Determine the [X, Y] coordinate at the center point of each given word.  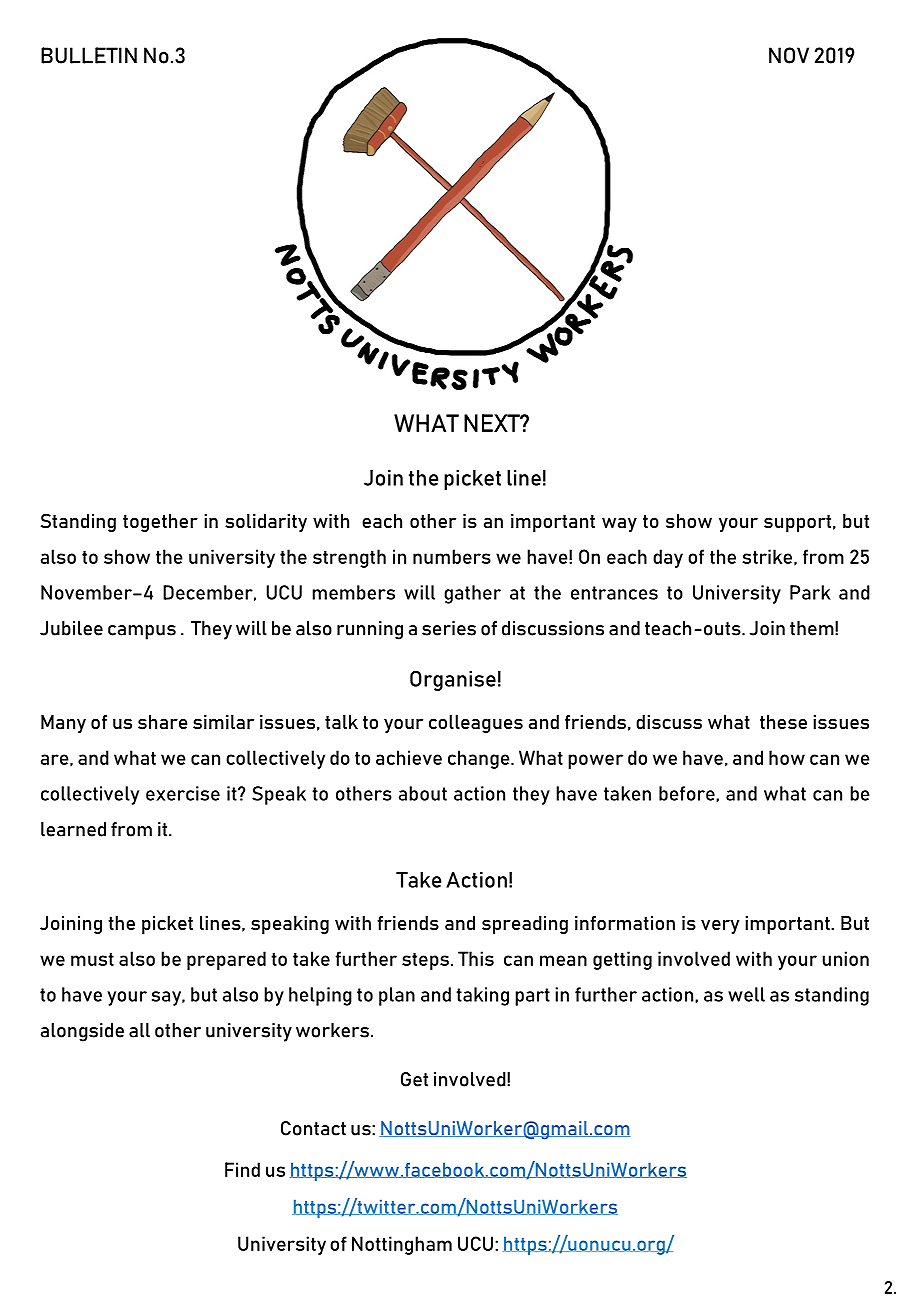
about [423, 793]
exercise [183, 793]
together [160, 523]
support [797, 523]
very [720, 927]
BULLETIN [89, 55]
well [746, 994]
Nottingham [402, 1245]
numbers [452, 556]
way [619, 525]
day [668, 558]
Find [242, 1169]
